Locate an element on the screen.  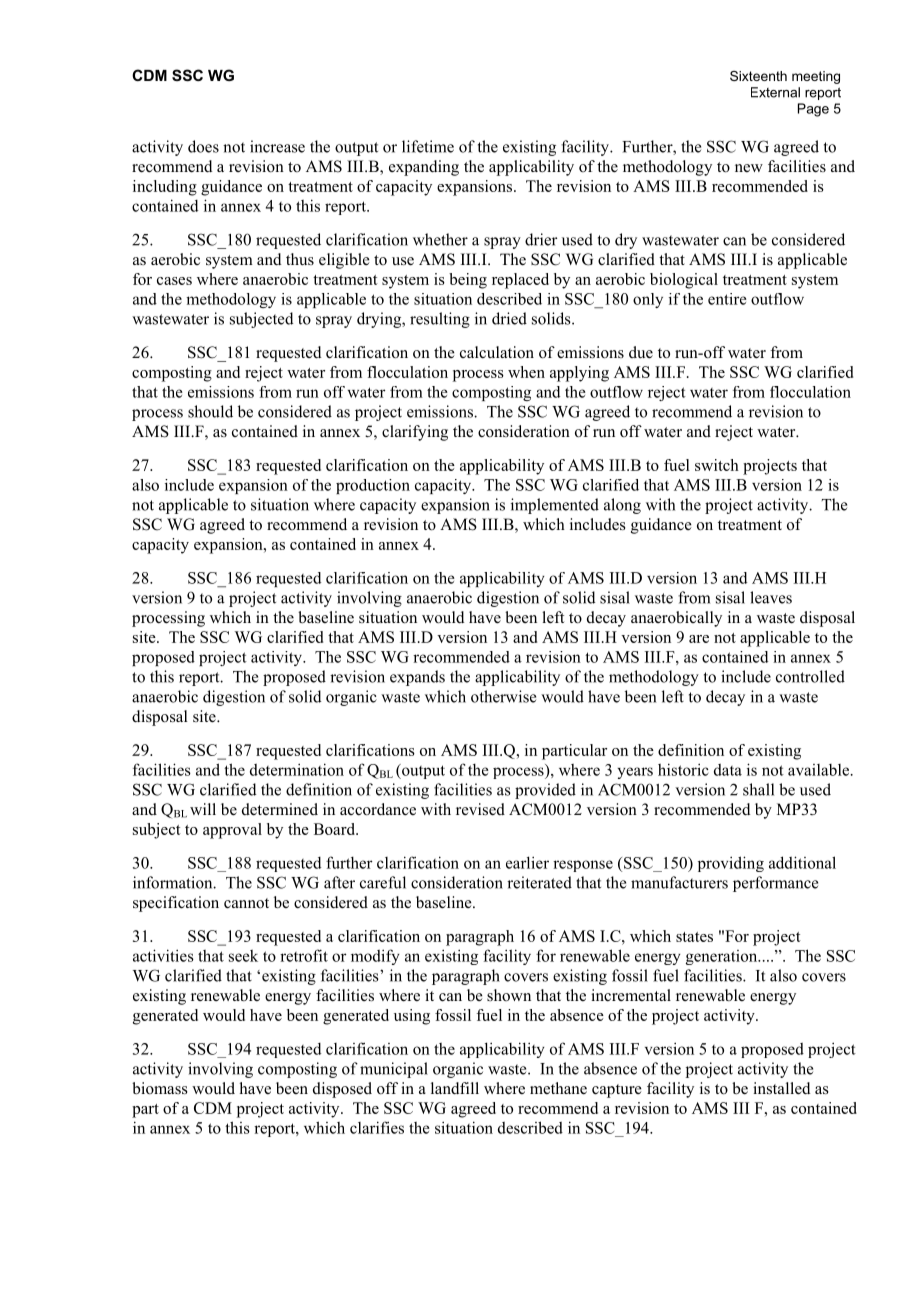
expands is located at coordinates (417, 678).
